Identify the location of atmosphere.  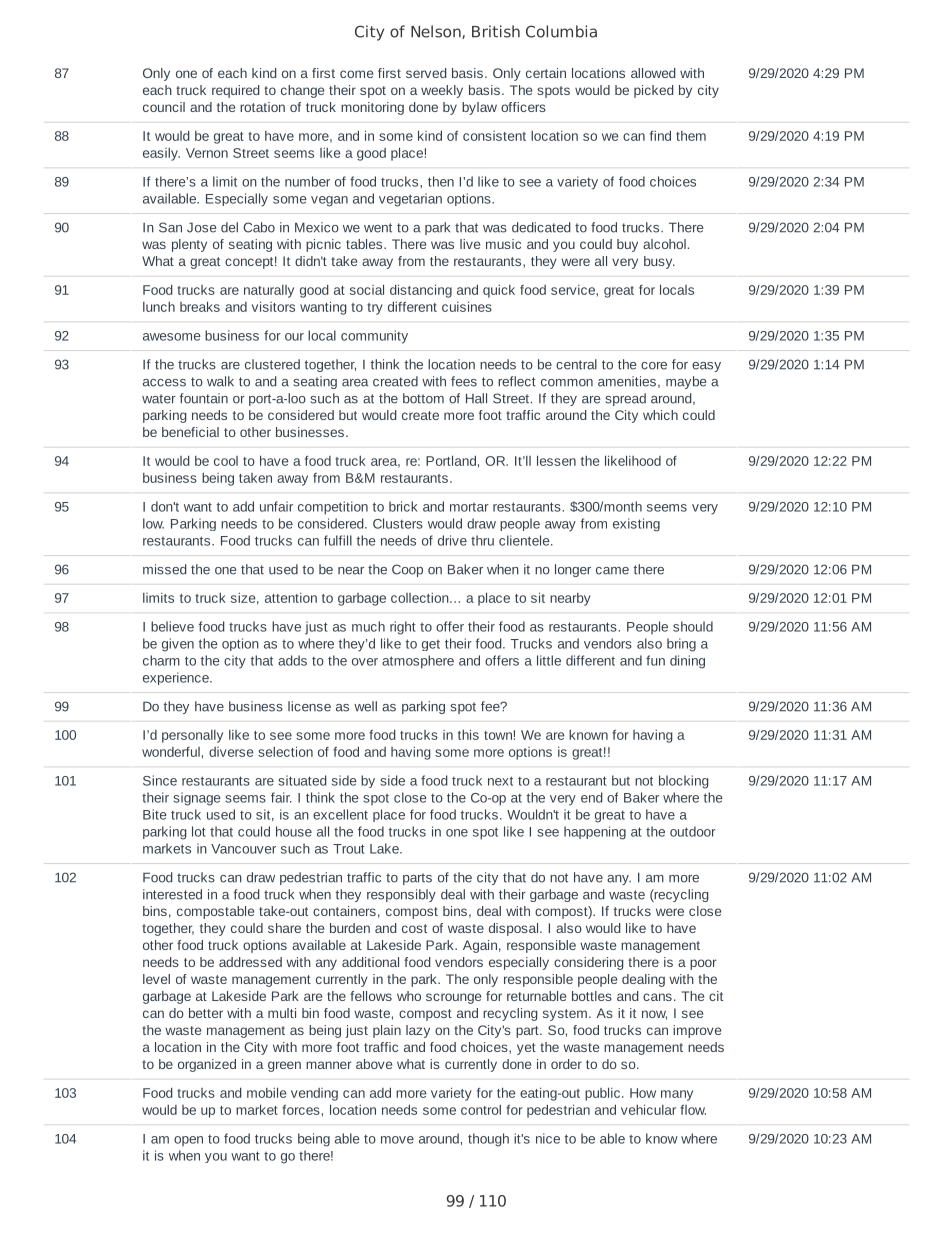
(418, 662).
